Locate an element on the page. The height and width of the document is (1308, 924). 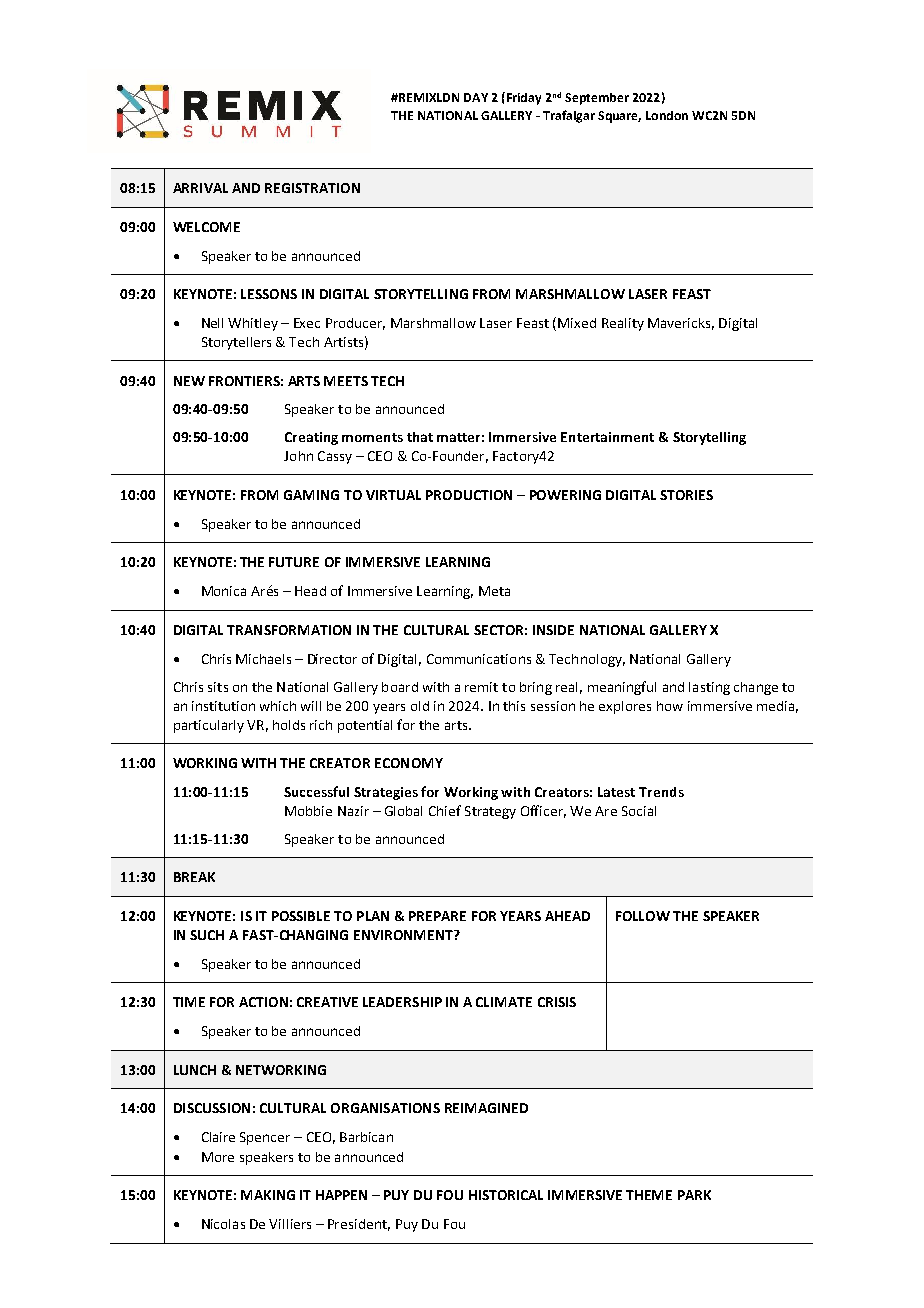
REGISTRATION is located at coordinates (312, 188).
